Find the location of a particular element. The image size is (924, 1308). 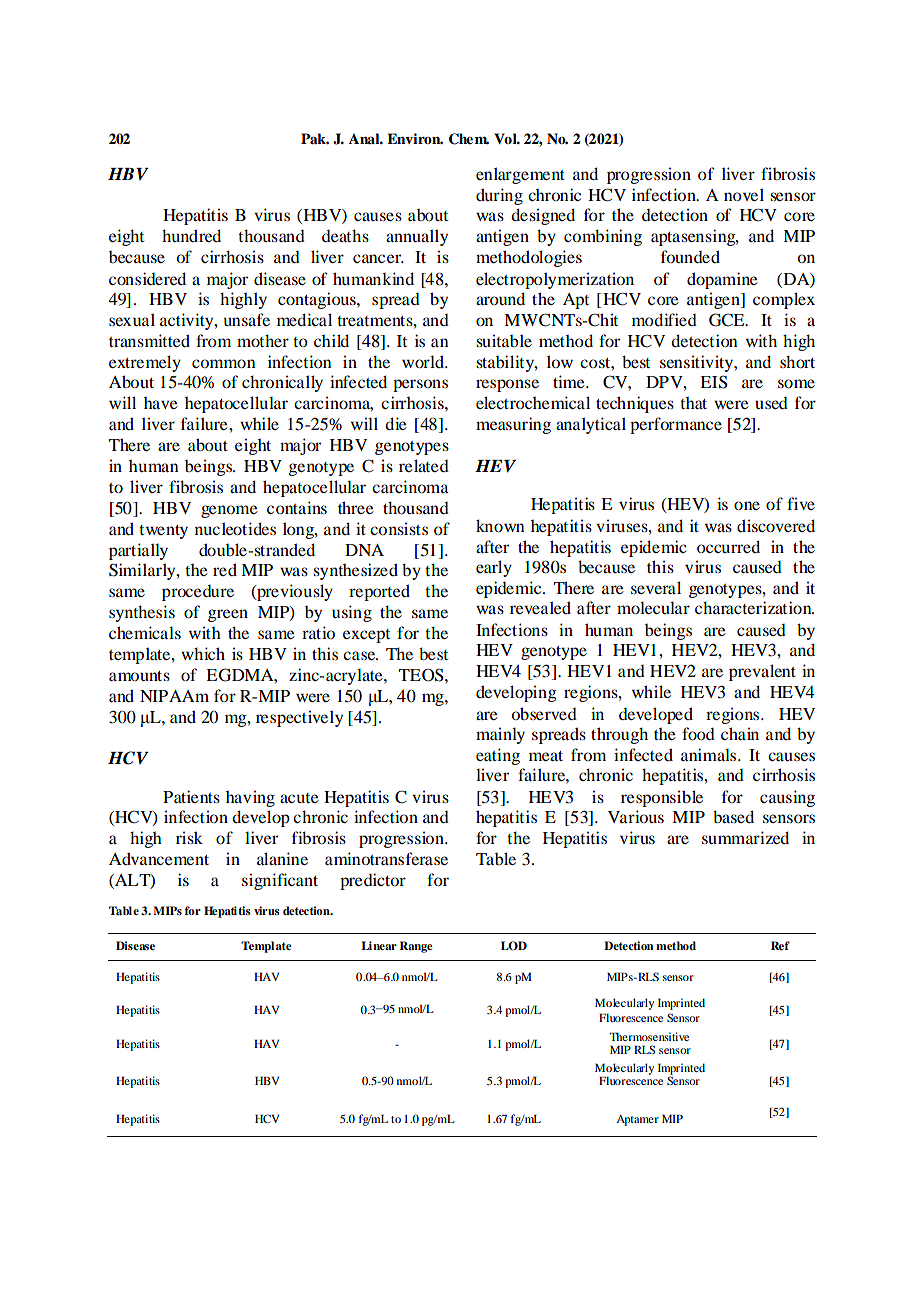

occurred is located at coordinates (728, 546).
